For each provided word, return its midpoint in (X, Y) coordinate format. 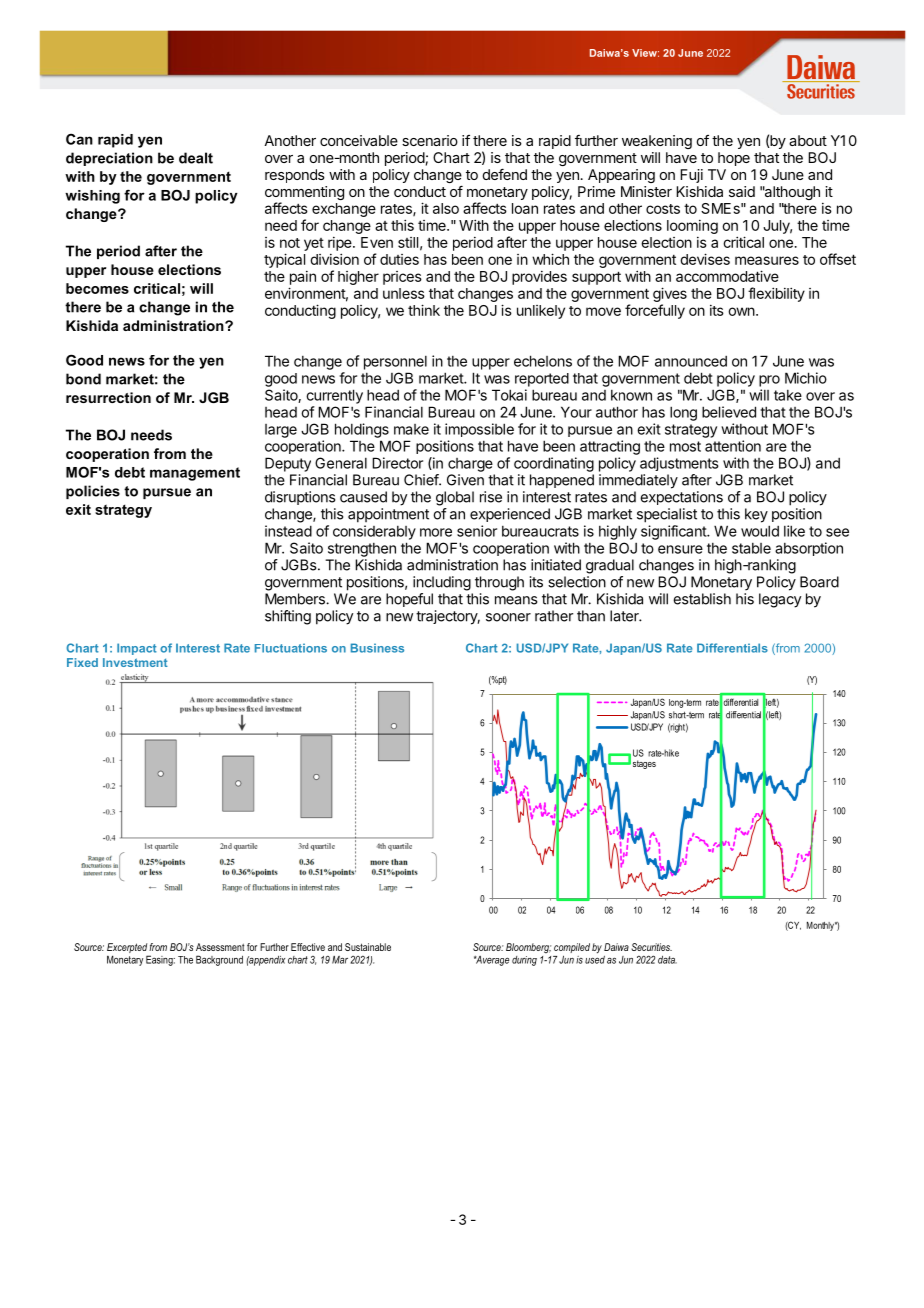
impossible (479, 430)
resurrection (108, 397)
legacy (780, 600)
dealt (196, 158)
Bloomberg (528, 948)
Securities (651, 947)
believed (729, 412)
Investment (135, 662)
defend (505, 174)
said (742, 191)
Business (377, 648)
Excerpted (128, 949)
